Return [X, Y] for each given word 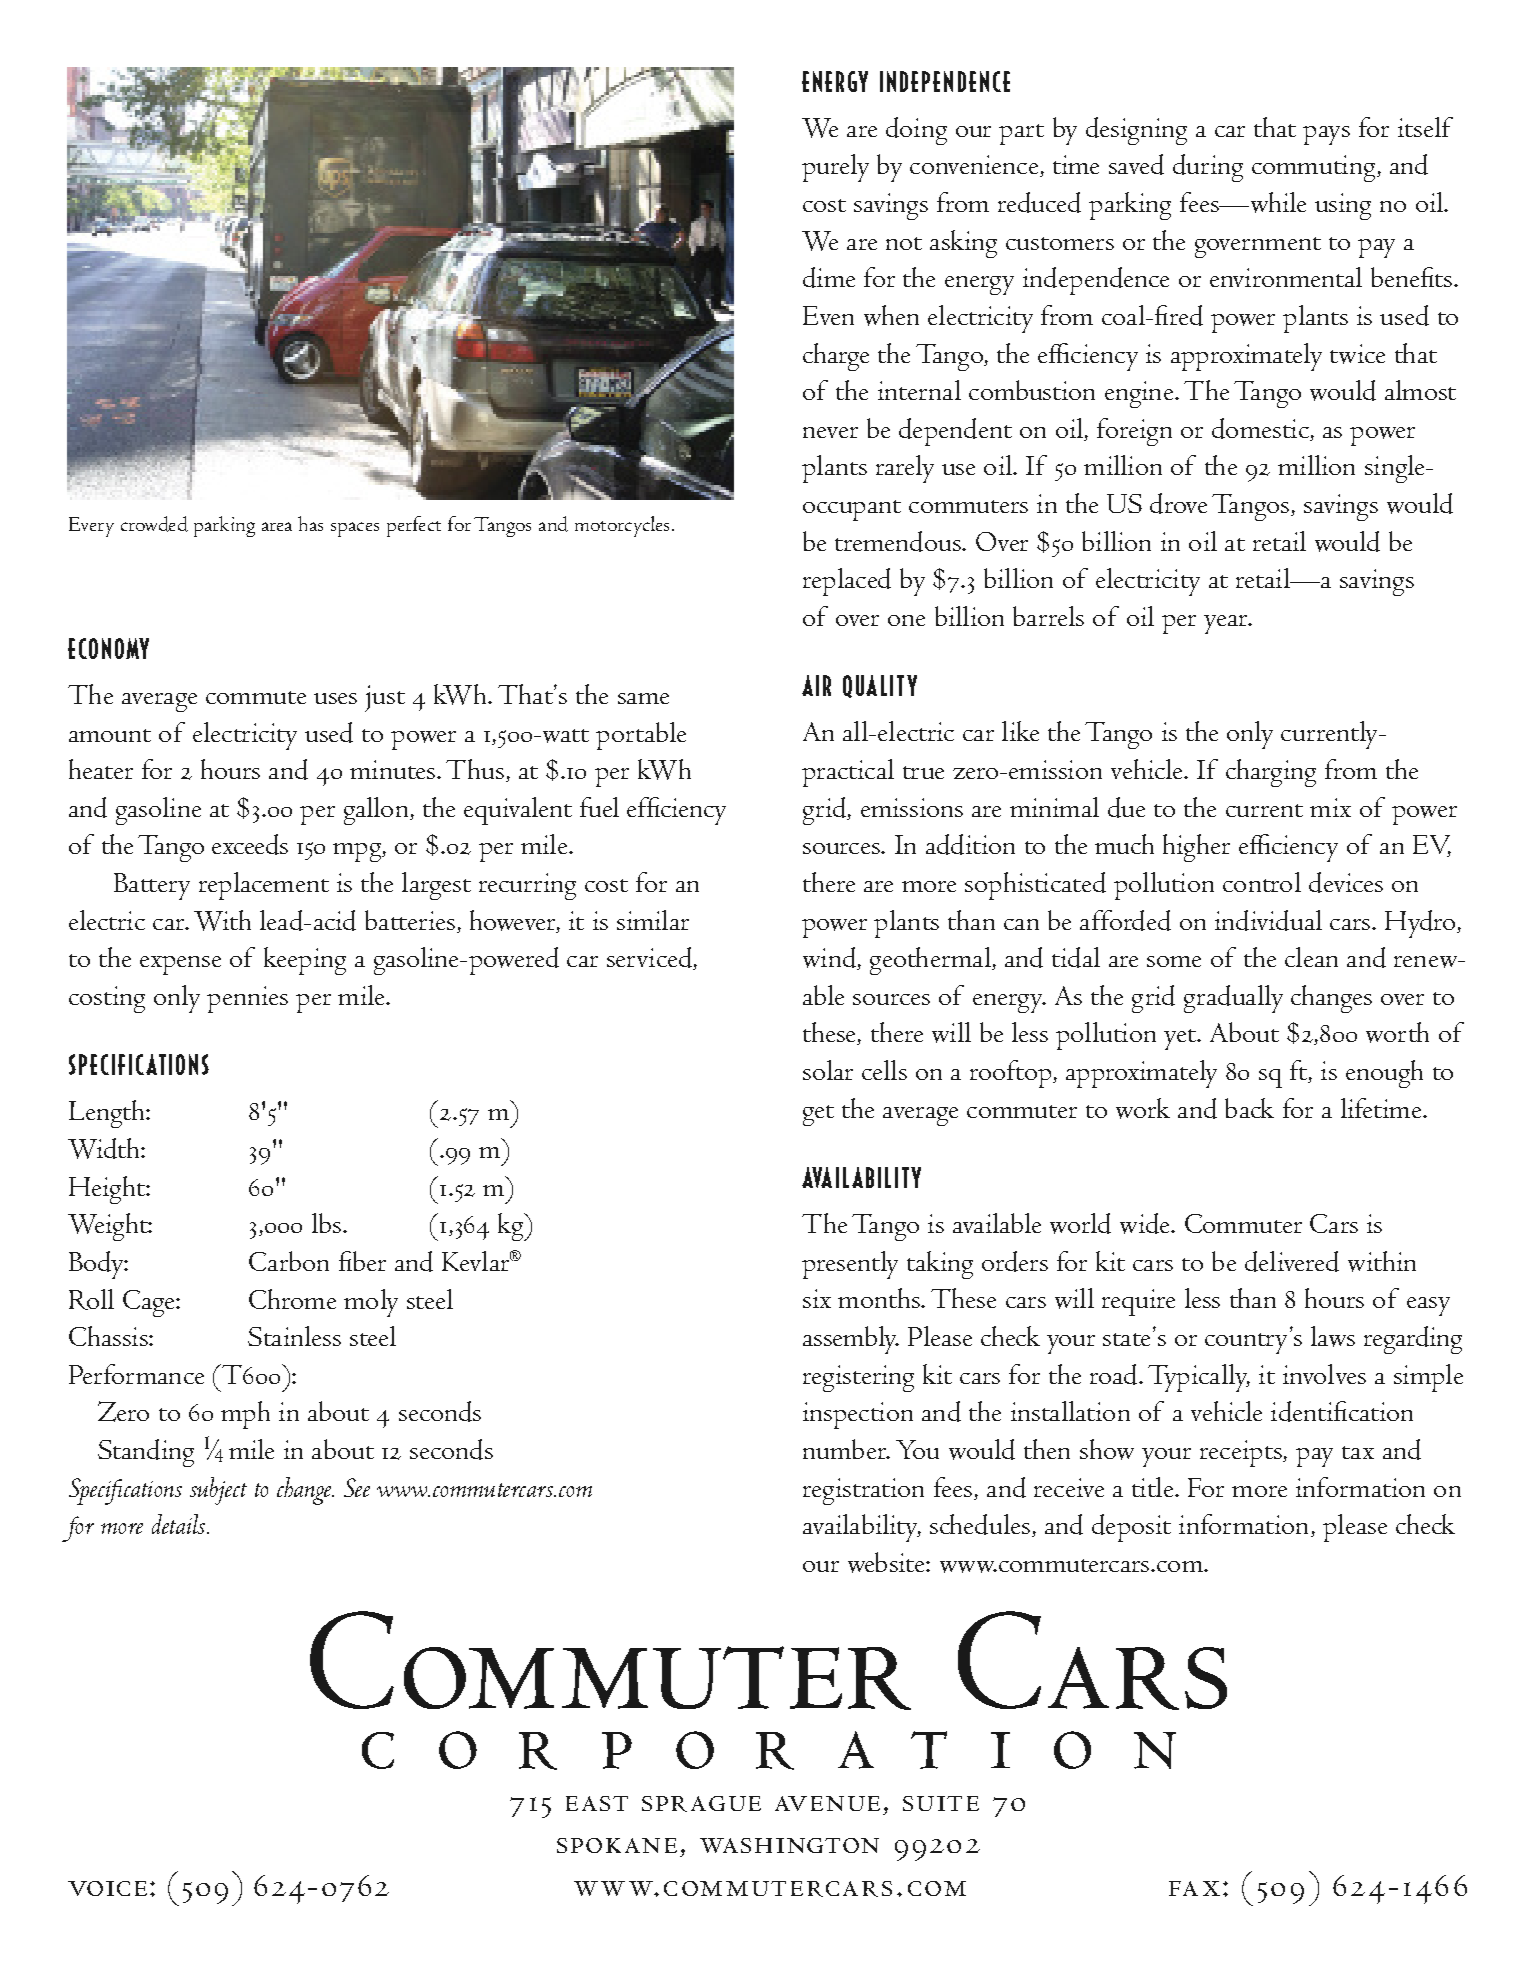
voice [107, 1888]
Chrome [292, 1299]
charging [1271, 773]
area [277, 526]
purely [835, 168]
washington [789, 1845]
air [816, 685]
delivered [1292, 1261]
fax [1194, 1888]
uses [335, 698]
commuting [1313, 168]
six [817, 1298]
